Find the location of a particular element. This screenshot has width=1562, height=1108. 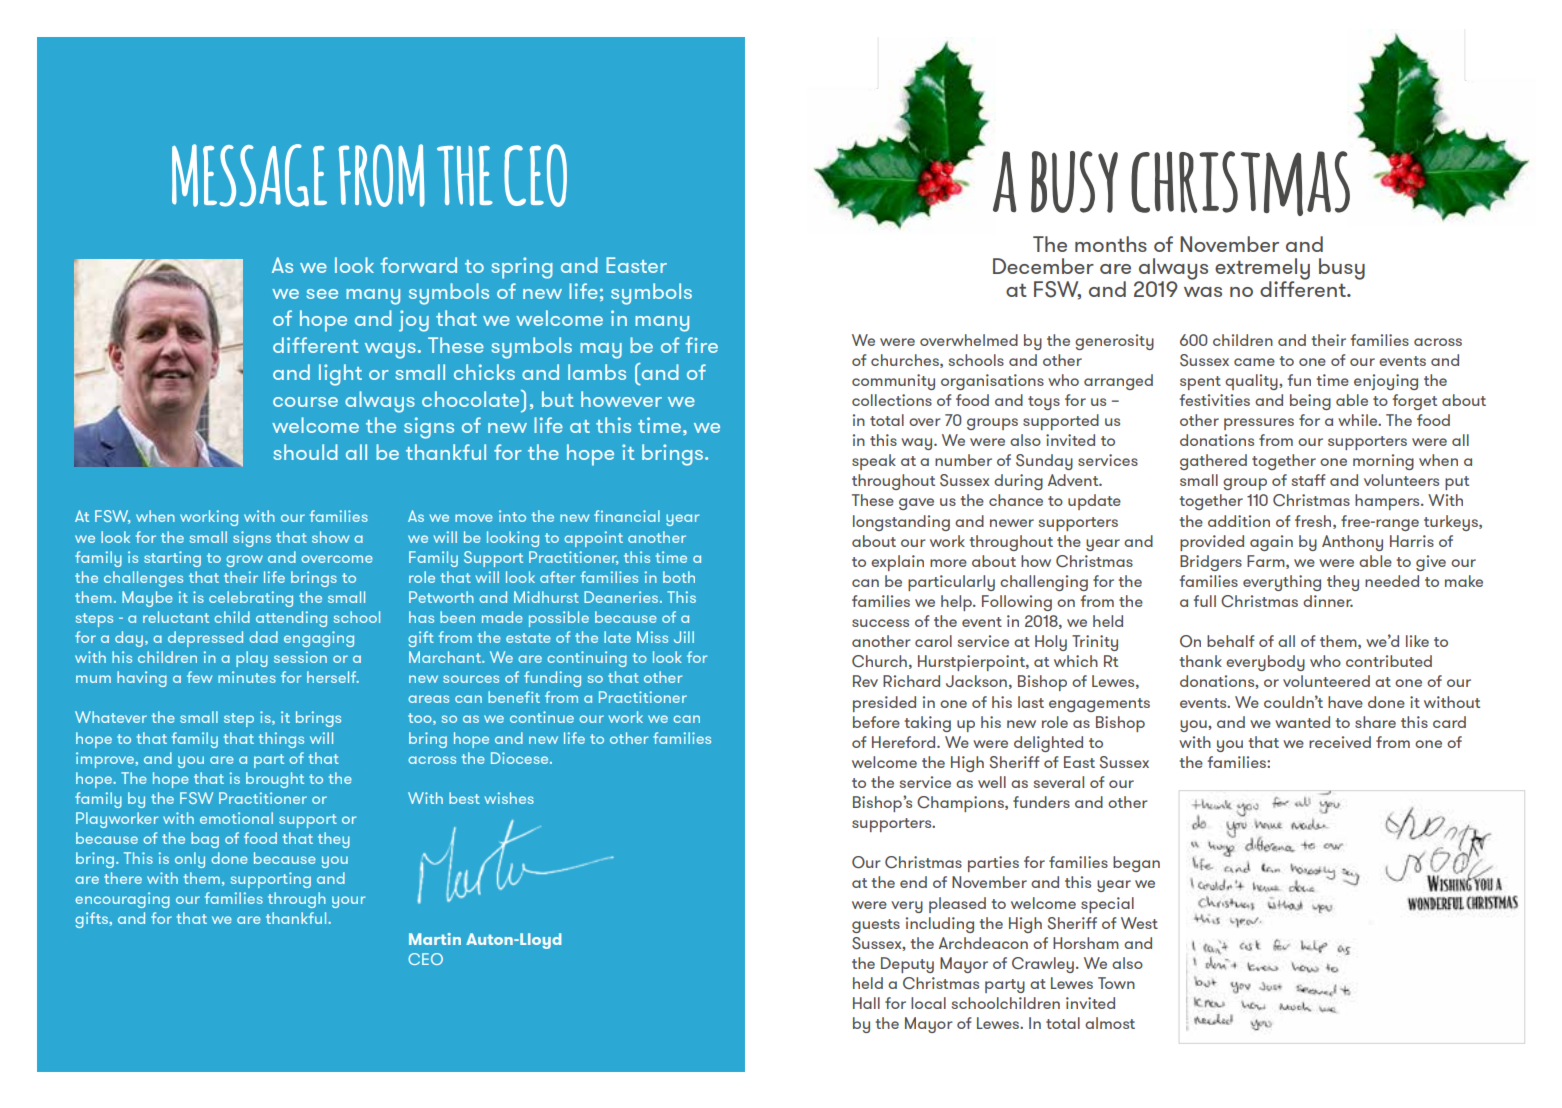

spring is located at coordinates (522, 268).
